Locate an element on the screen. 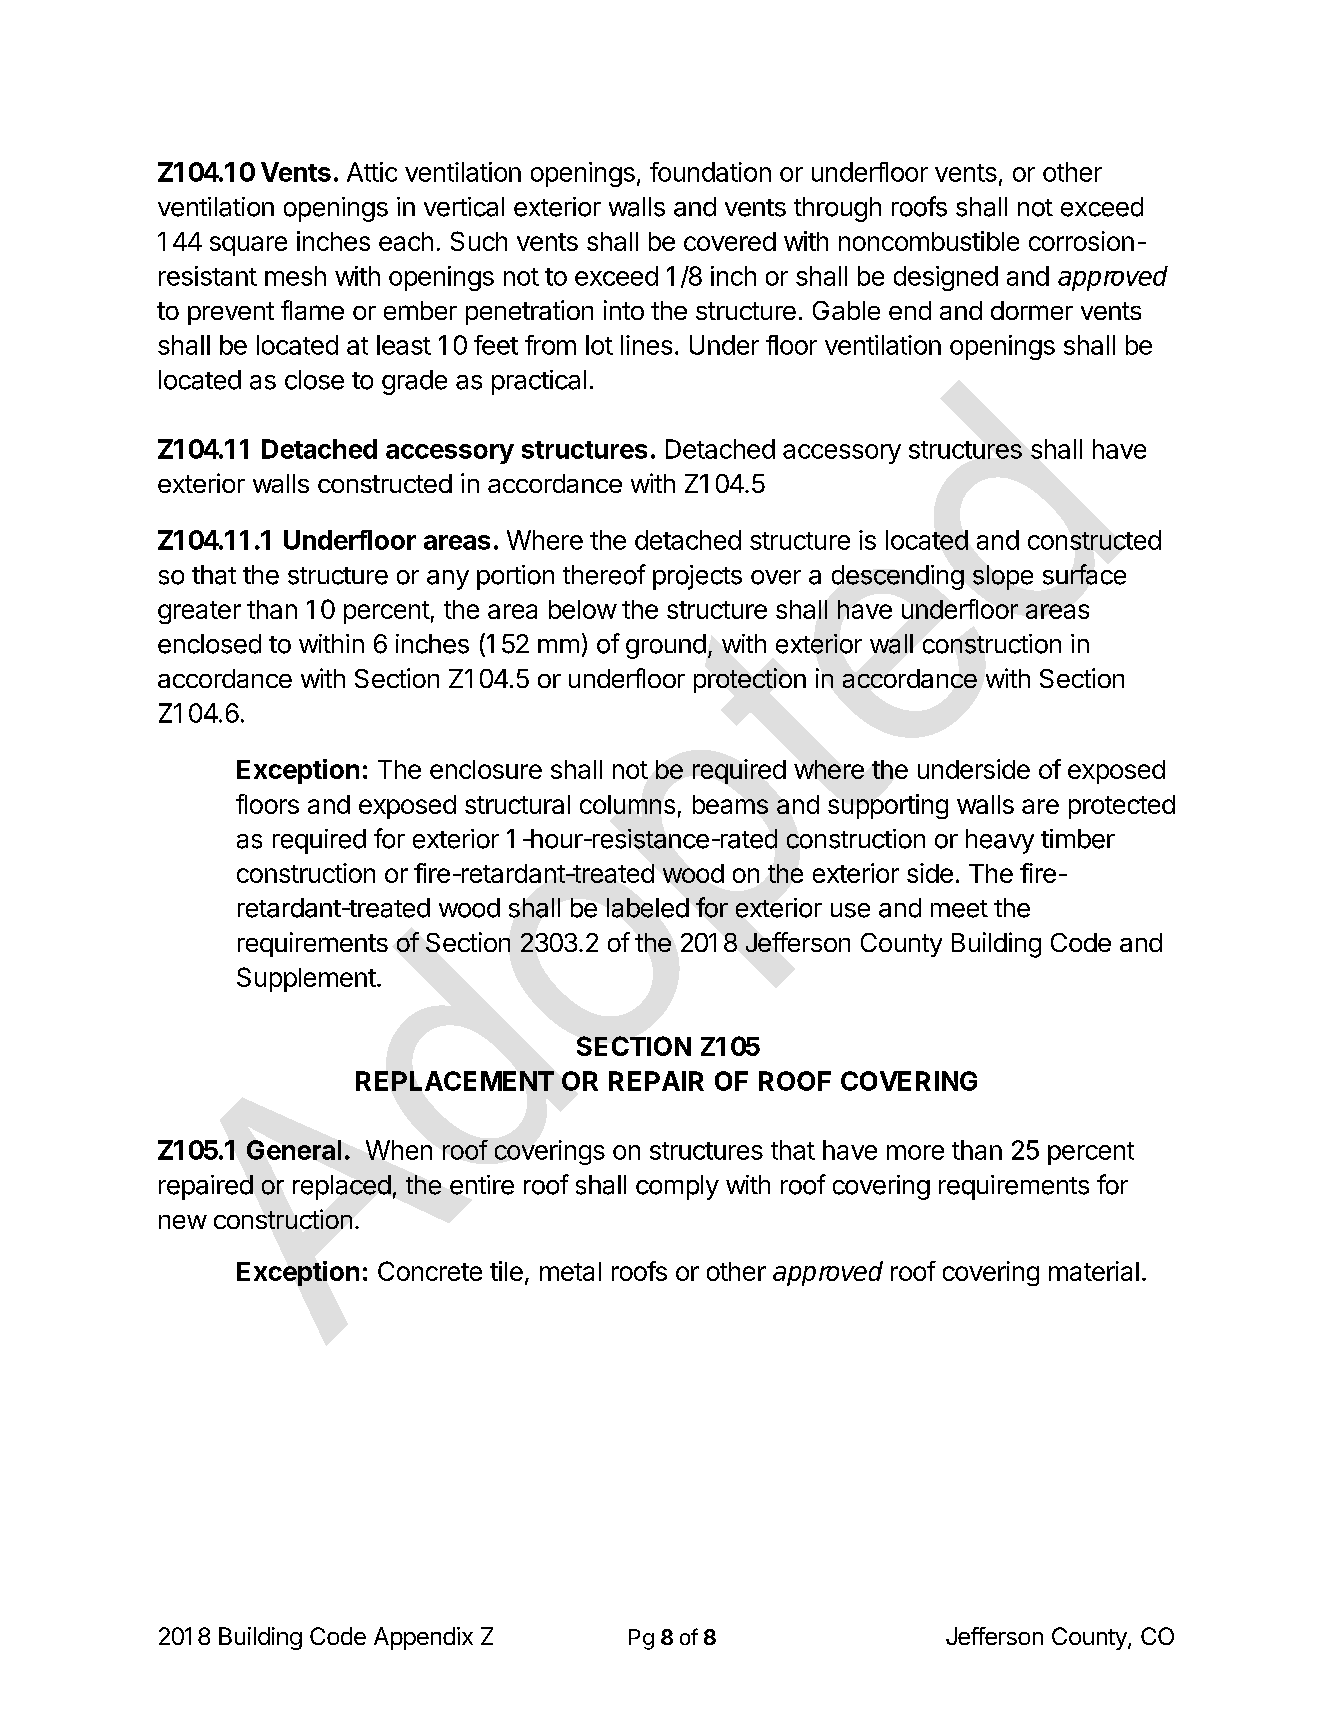 Image resolution: width=1334 pixels, height=1727 pixels. replaced is located at coordinates (342, 1187).
